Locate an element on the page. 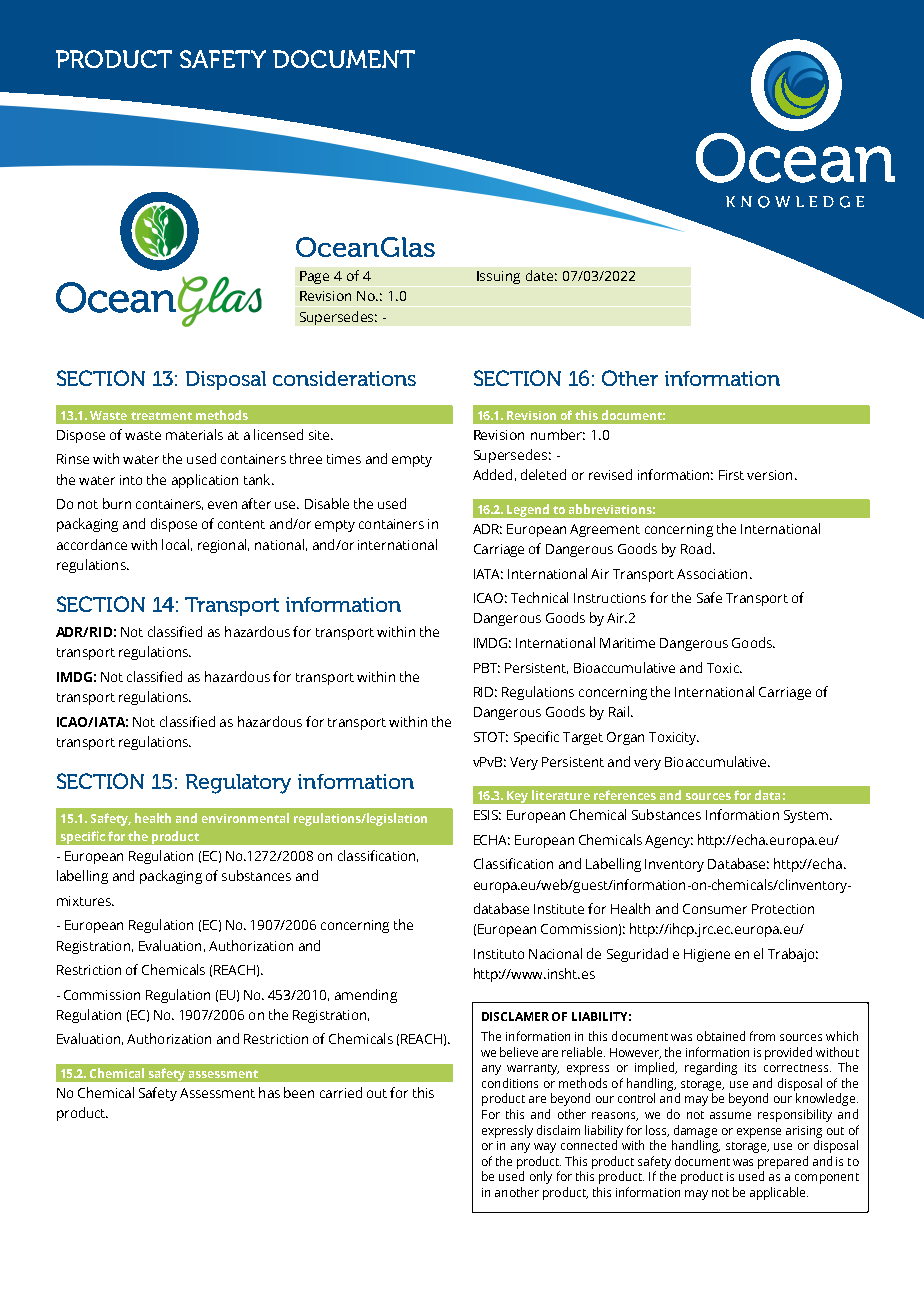 Image resolution: width=924 pixels, height=1308 pixels. Association is located at coordinates (712, 574).
